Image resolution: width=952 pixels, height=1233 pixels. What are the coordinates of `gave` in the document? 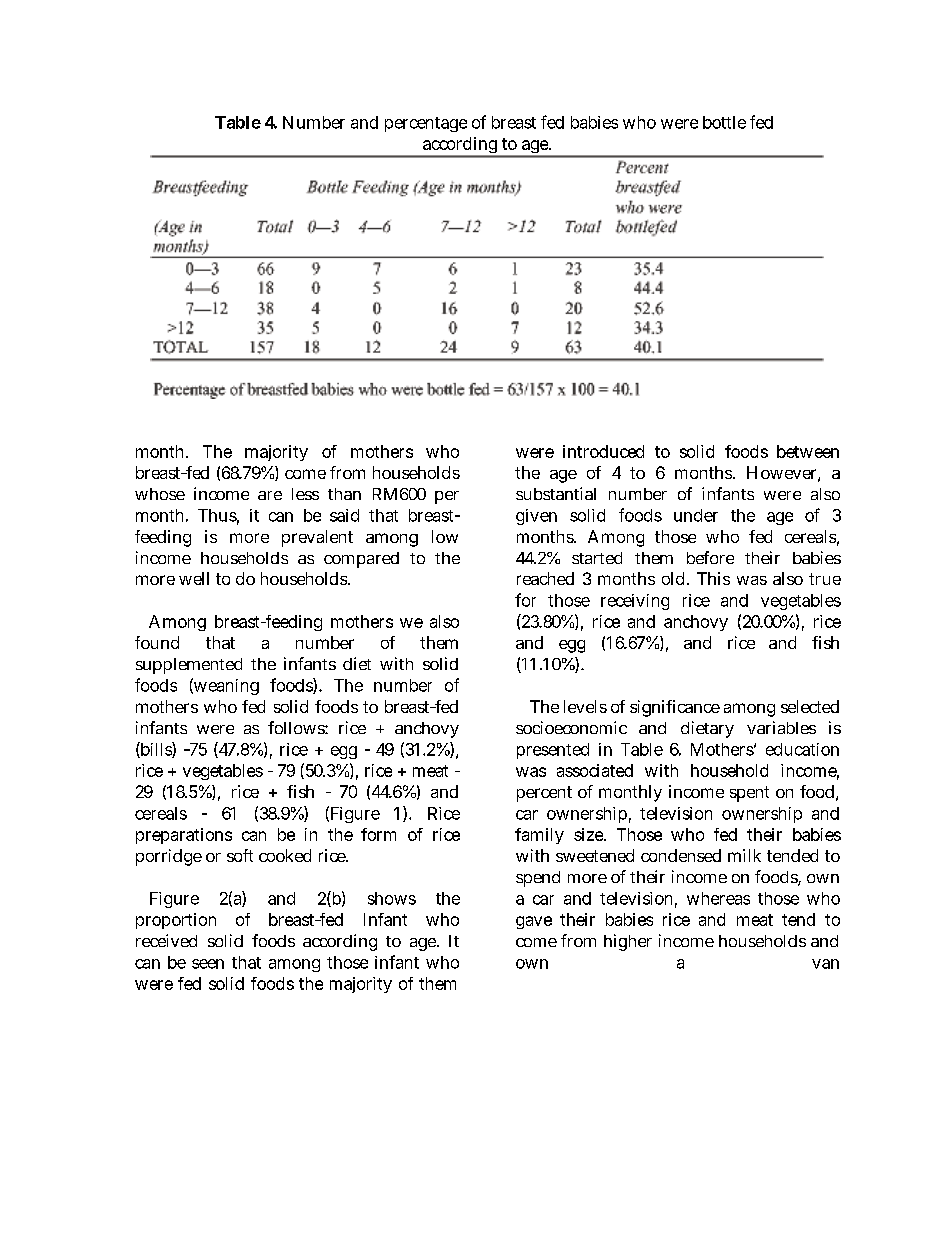 It's located at (534, 922).
